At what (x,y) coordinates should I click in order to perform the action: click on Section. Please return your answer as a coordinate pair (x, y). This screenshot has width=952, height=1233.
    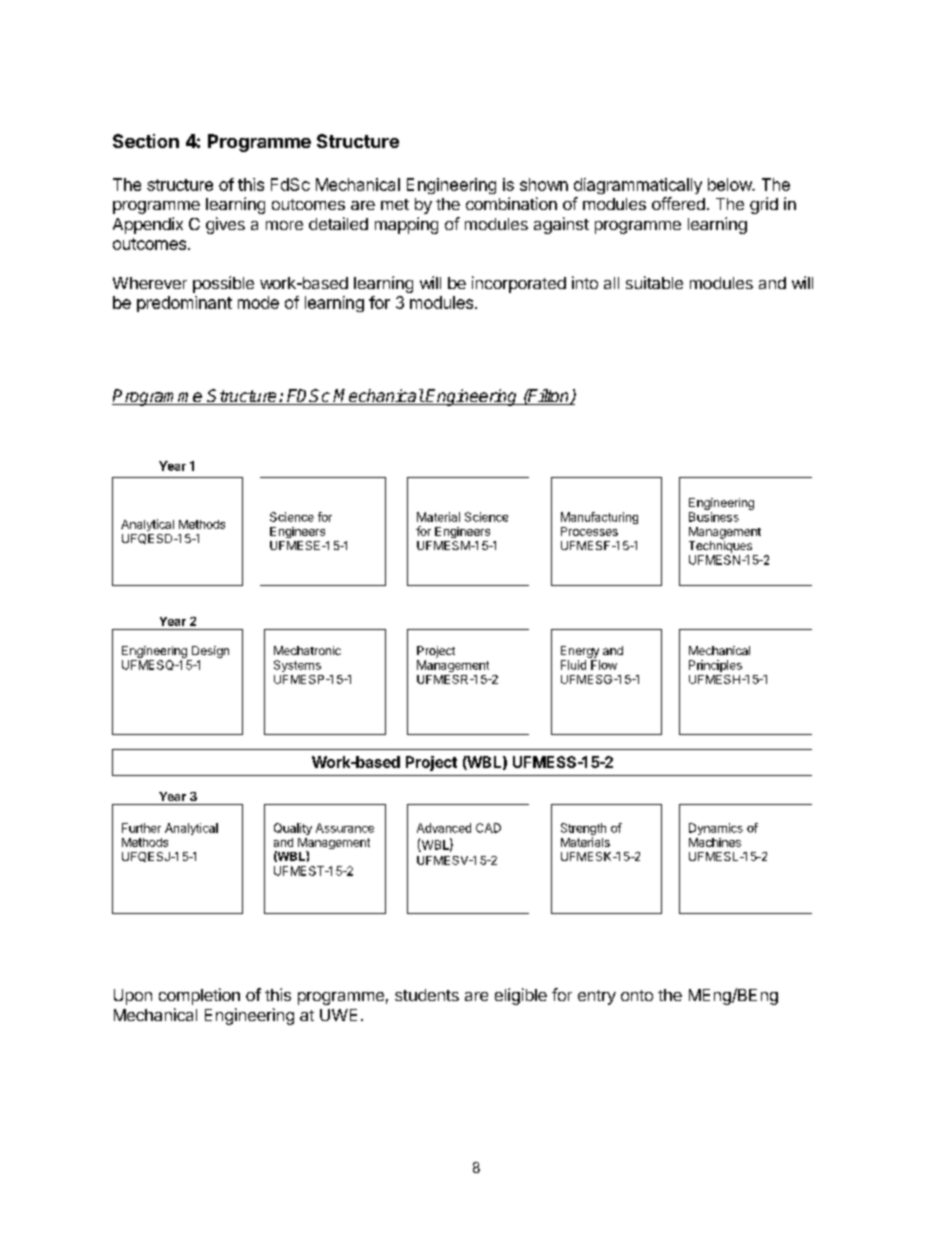
    Looking at the image, I should click on (146, 141).
